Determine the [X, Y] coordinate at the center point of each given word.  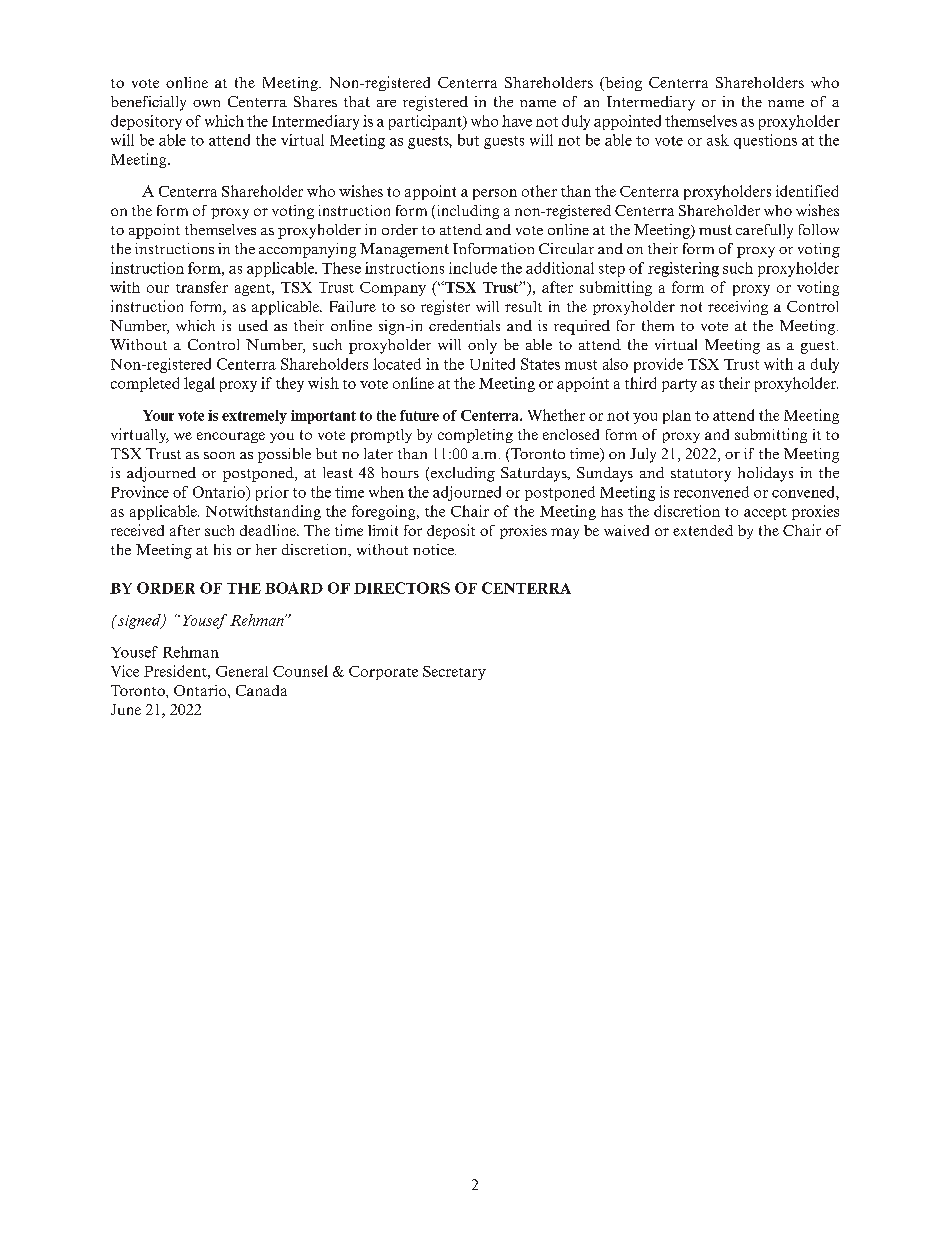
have [517, 121]
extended [703, 530]
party [679, 385]
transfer [202, 287]
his [222, 549]
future [419, 415]
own [206, 103]
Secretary [454, 673]
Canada [261, 690]
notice [434, 549]
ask [718, 140]
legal [199, 384]
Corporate [383, 673]
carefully [764, 231]
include [473, 268]
